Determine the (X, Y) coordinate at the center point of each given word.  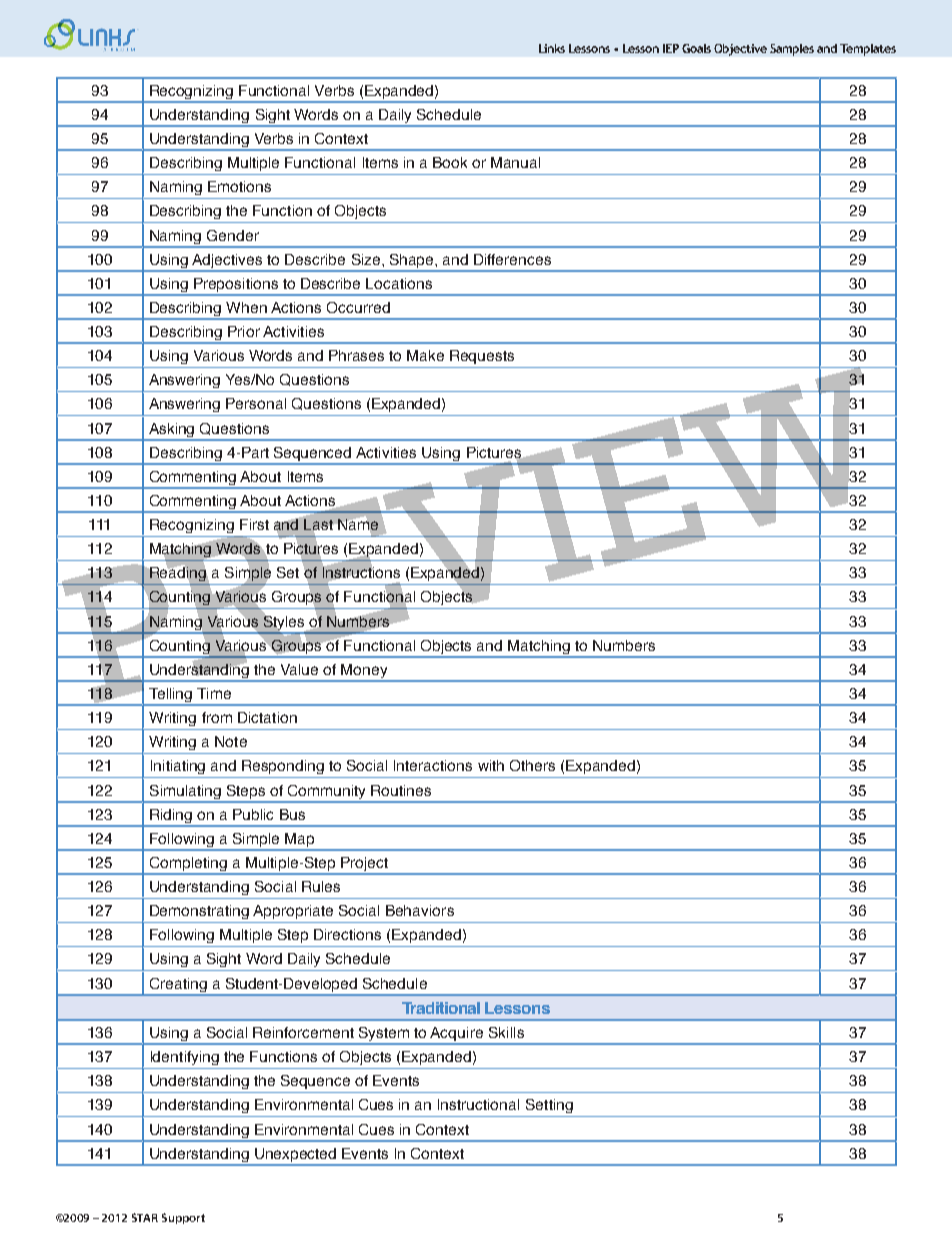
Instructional (478, 1104)
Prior (244, 331)
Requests (482, 357)
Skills (506, 1032)
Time (214, 693)
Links (552, 48)
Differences (512, 259)
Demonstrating (199, 912)
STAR (145, 1217)
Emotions (239, 186)
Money (365, 672)
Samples (792, 50)
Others (532, 765)
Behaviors (420, 910)
